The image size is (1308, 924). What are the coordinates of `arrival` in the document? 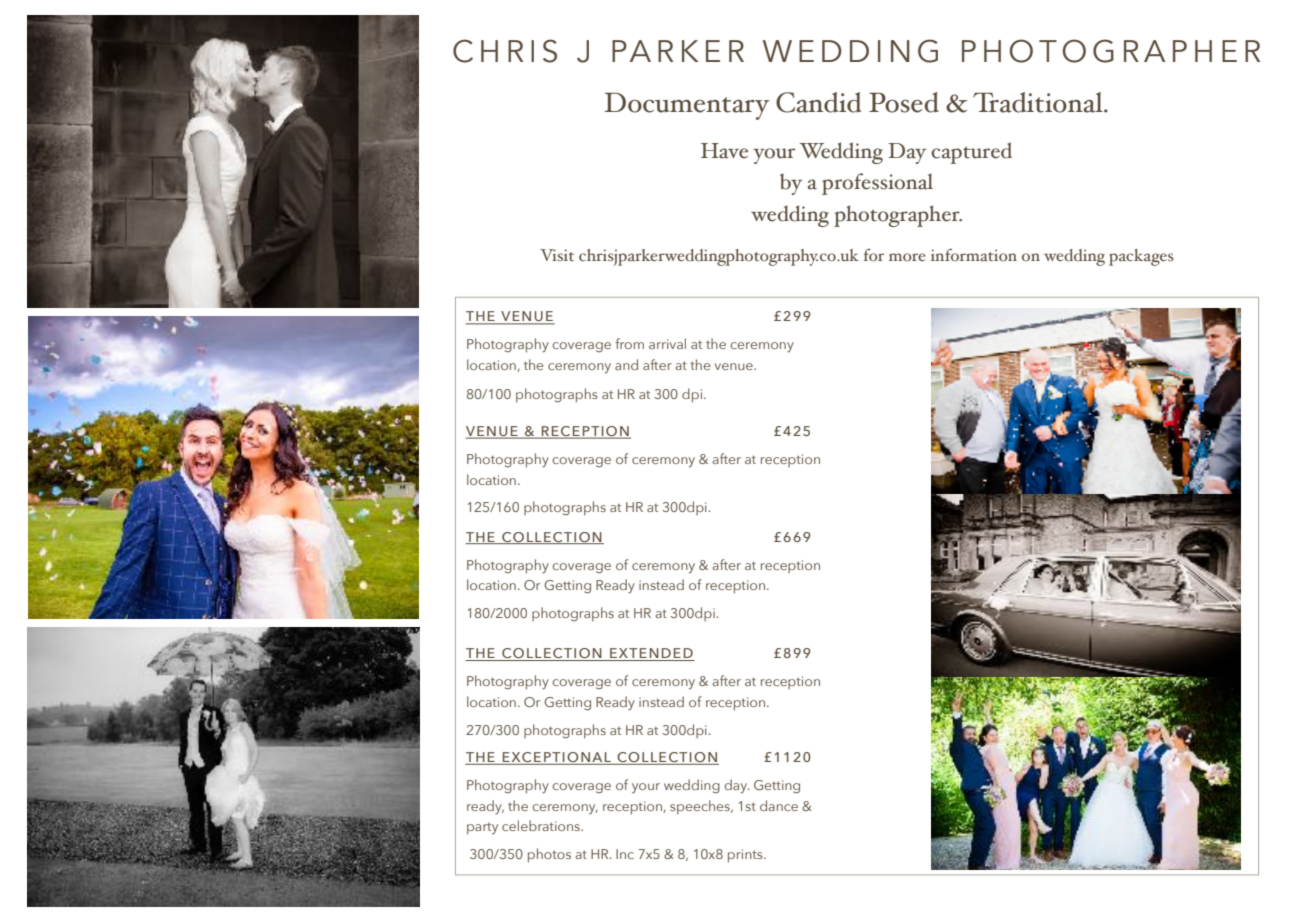 It's located at (667, 343).
